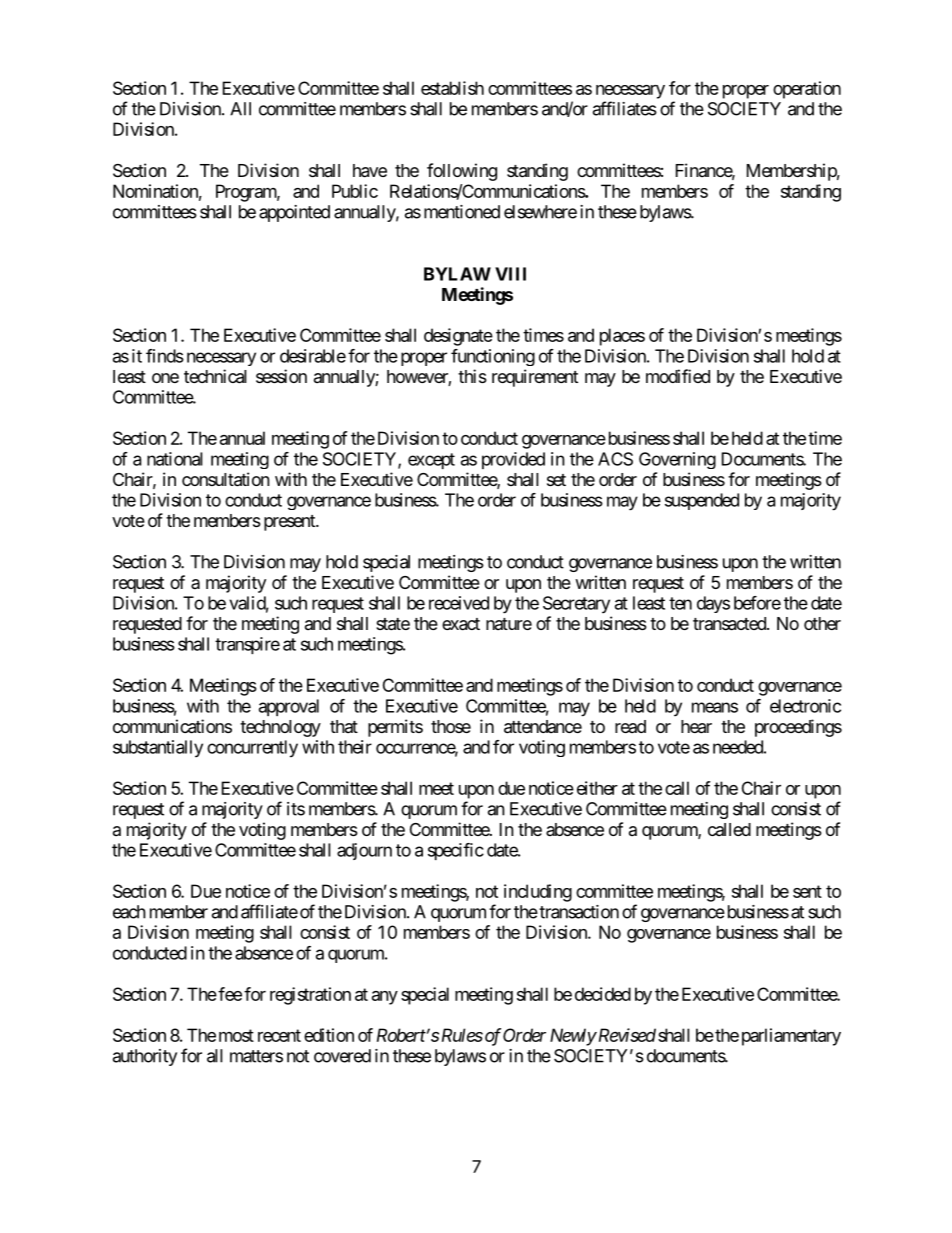 This screenshot has width=952, height=1233. Describe the element at coordinates (730, 624) in the screenshot. I see `transacted` at that location.
